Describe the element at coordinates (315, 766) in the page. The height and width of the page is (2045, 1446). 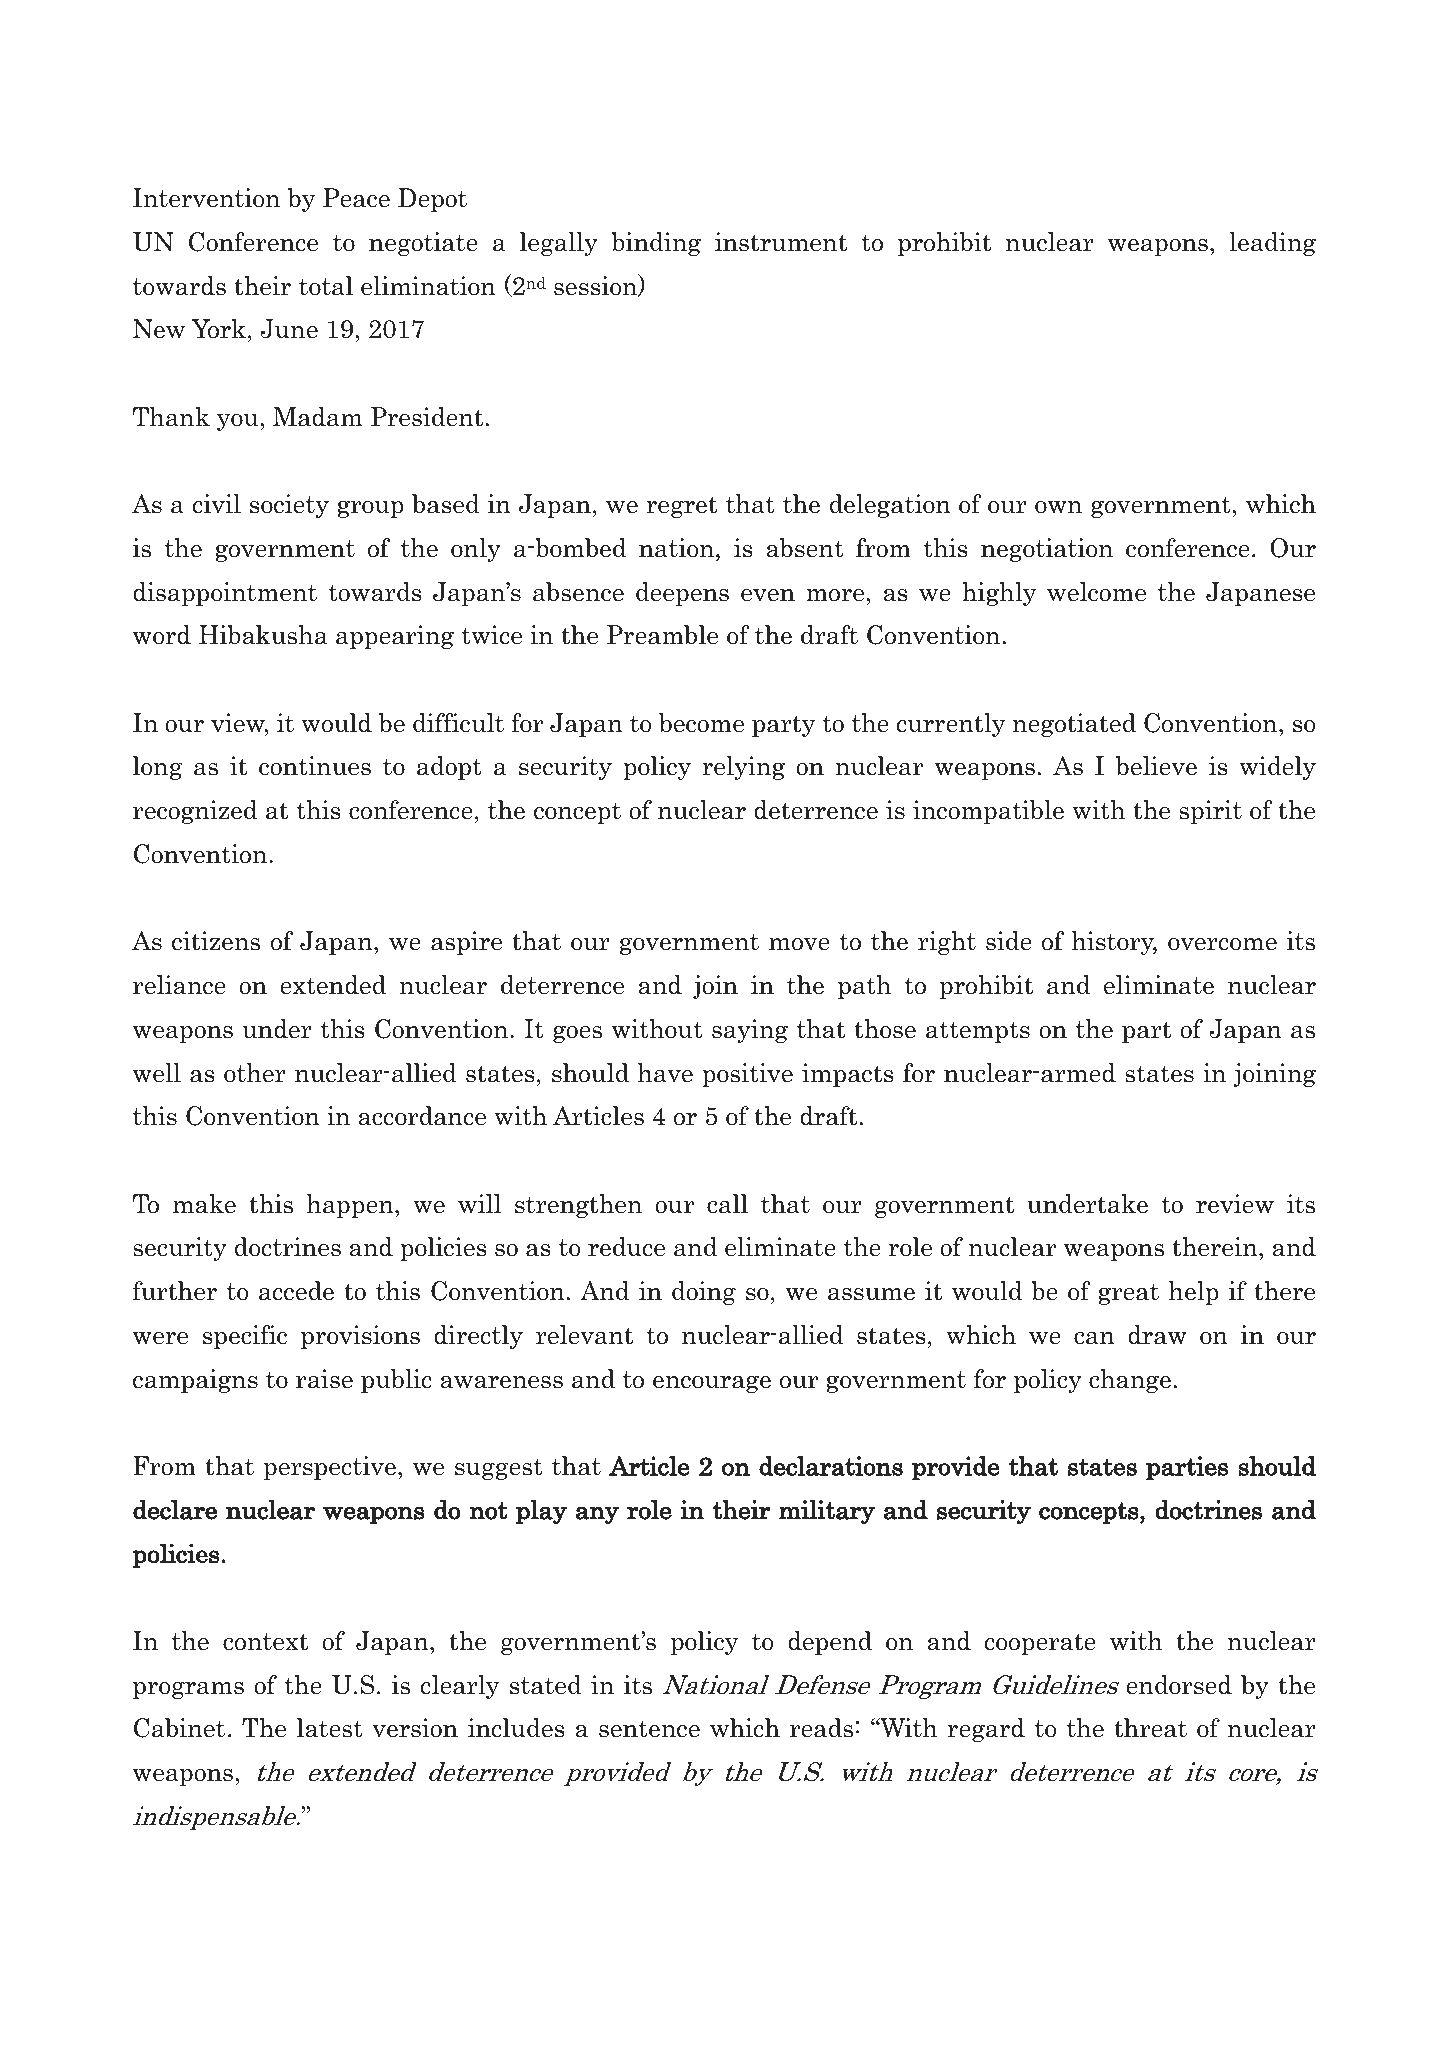
I see `continues` at that location.
